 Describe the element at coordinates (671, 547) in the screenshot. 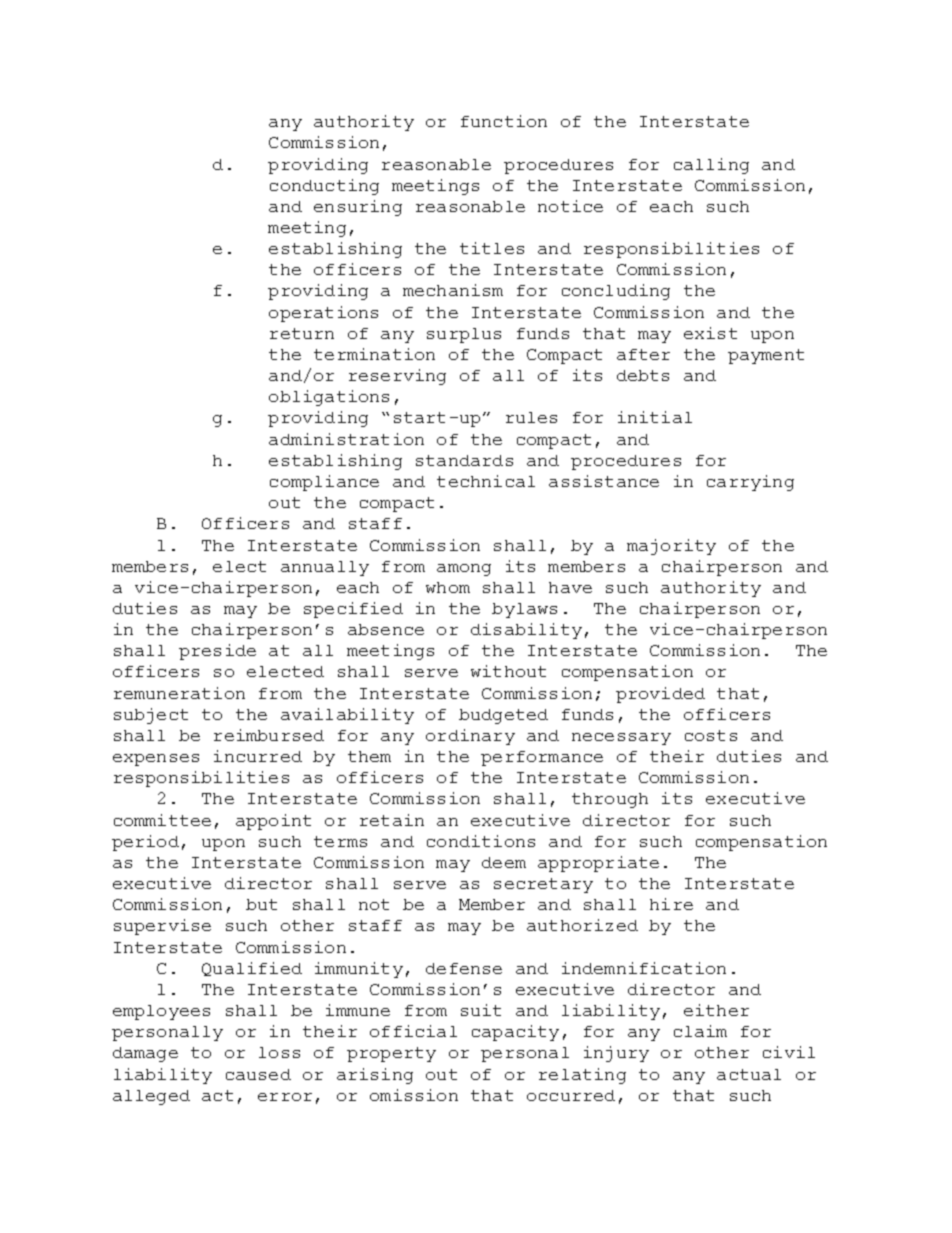

I see `majority` at that location.
